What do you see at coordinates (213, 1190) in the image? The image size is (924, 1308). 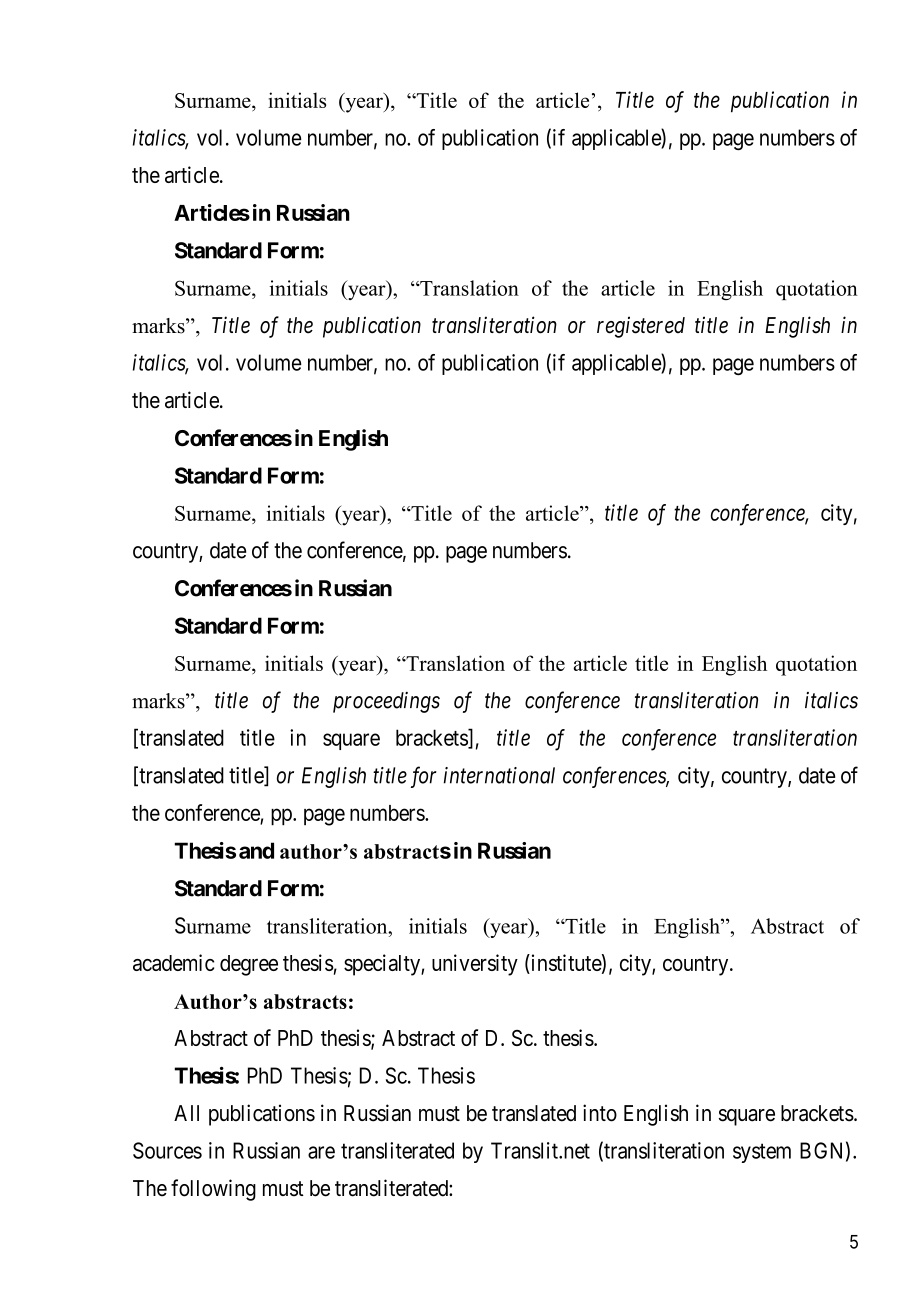 I see `following` at bounding box center [213, 1190].
